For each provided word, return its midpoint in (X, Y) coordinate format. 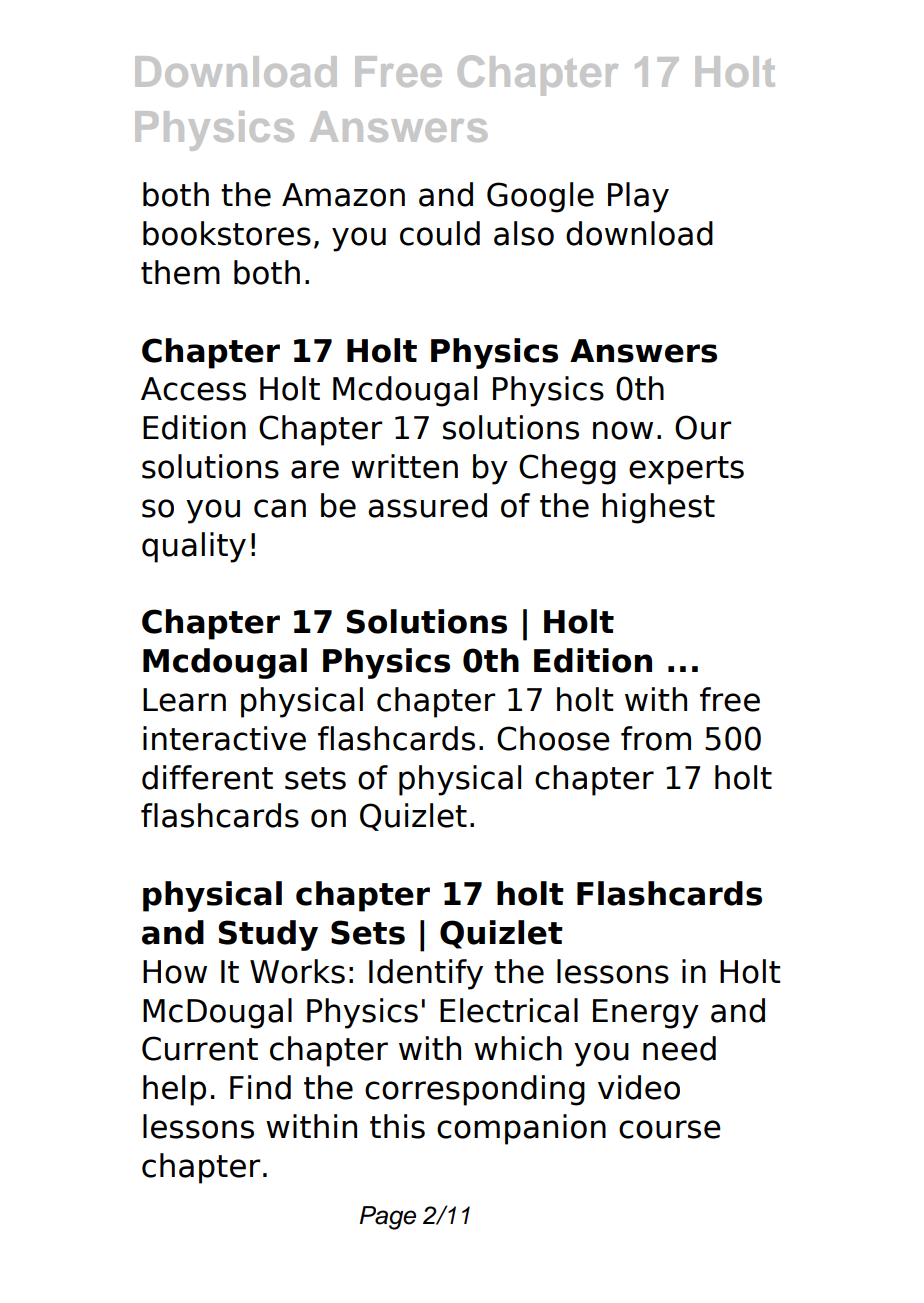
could (440, 233)
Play (638, 197)
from (656, 738)
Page (387, 1218)
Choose (553, 738)
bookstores (227, 233)
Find (260, 1087)
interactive (224, 738)
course (670, 1129)
